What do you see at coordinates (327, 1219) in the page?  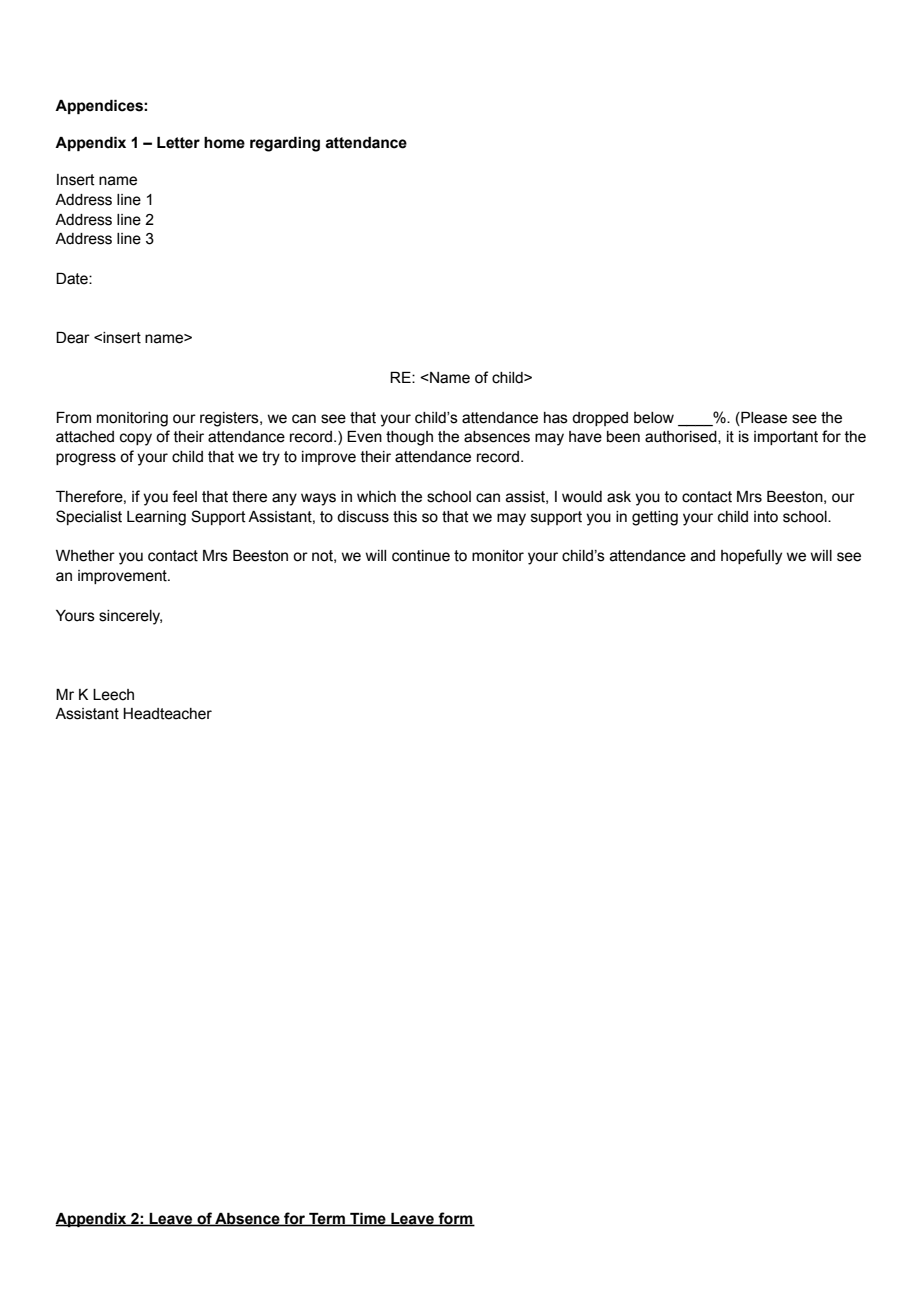 I see `Term` at bounding box center [327, 1219].
